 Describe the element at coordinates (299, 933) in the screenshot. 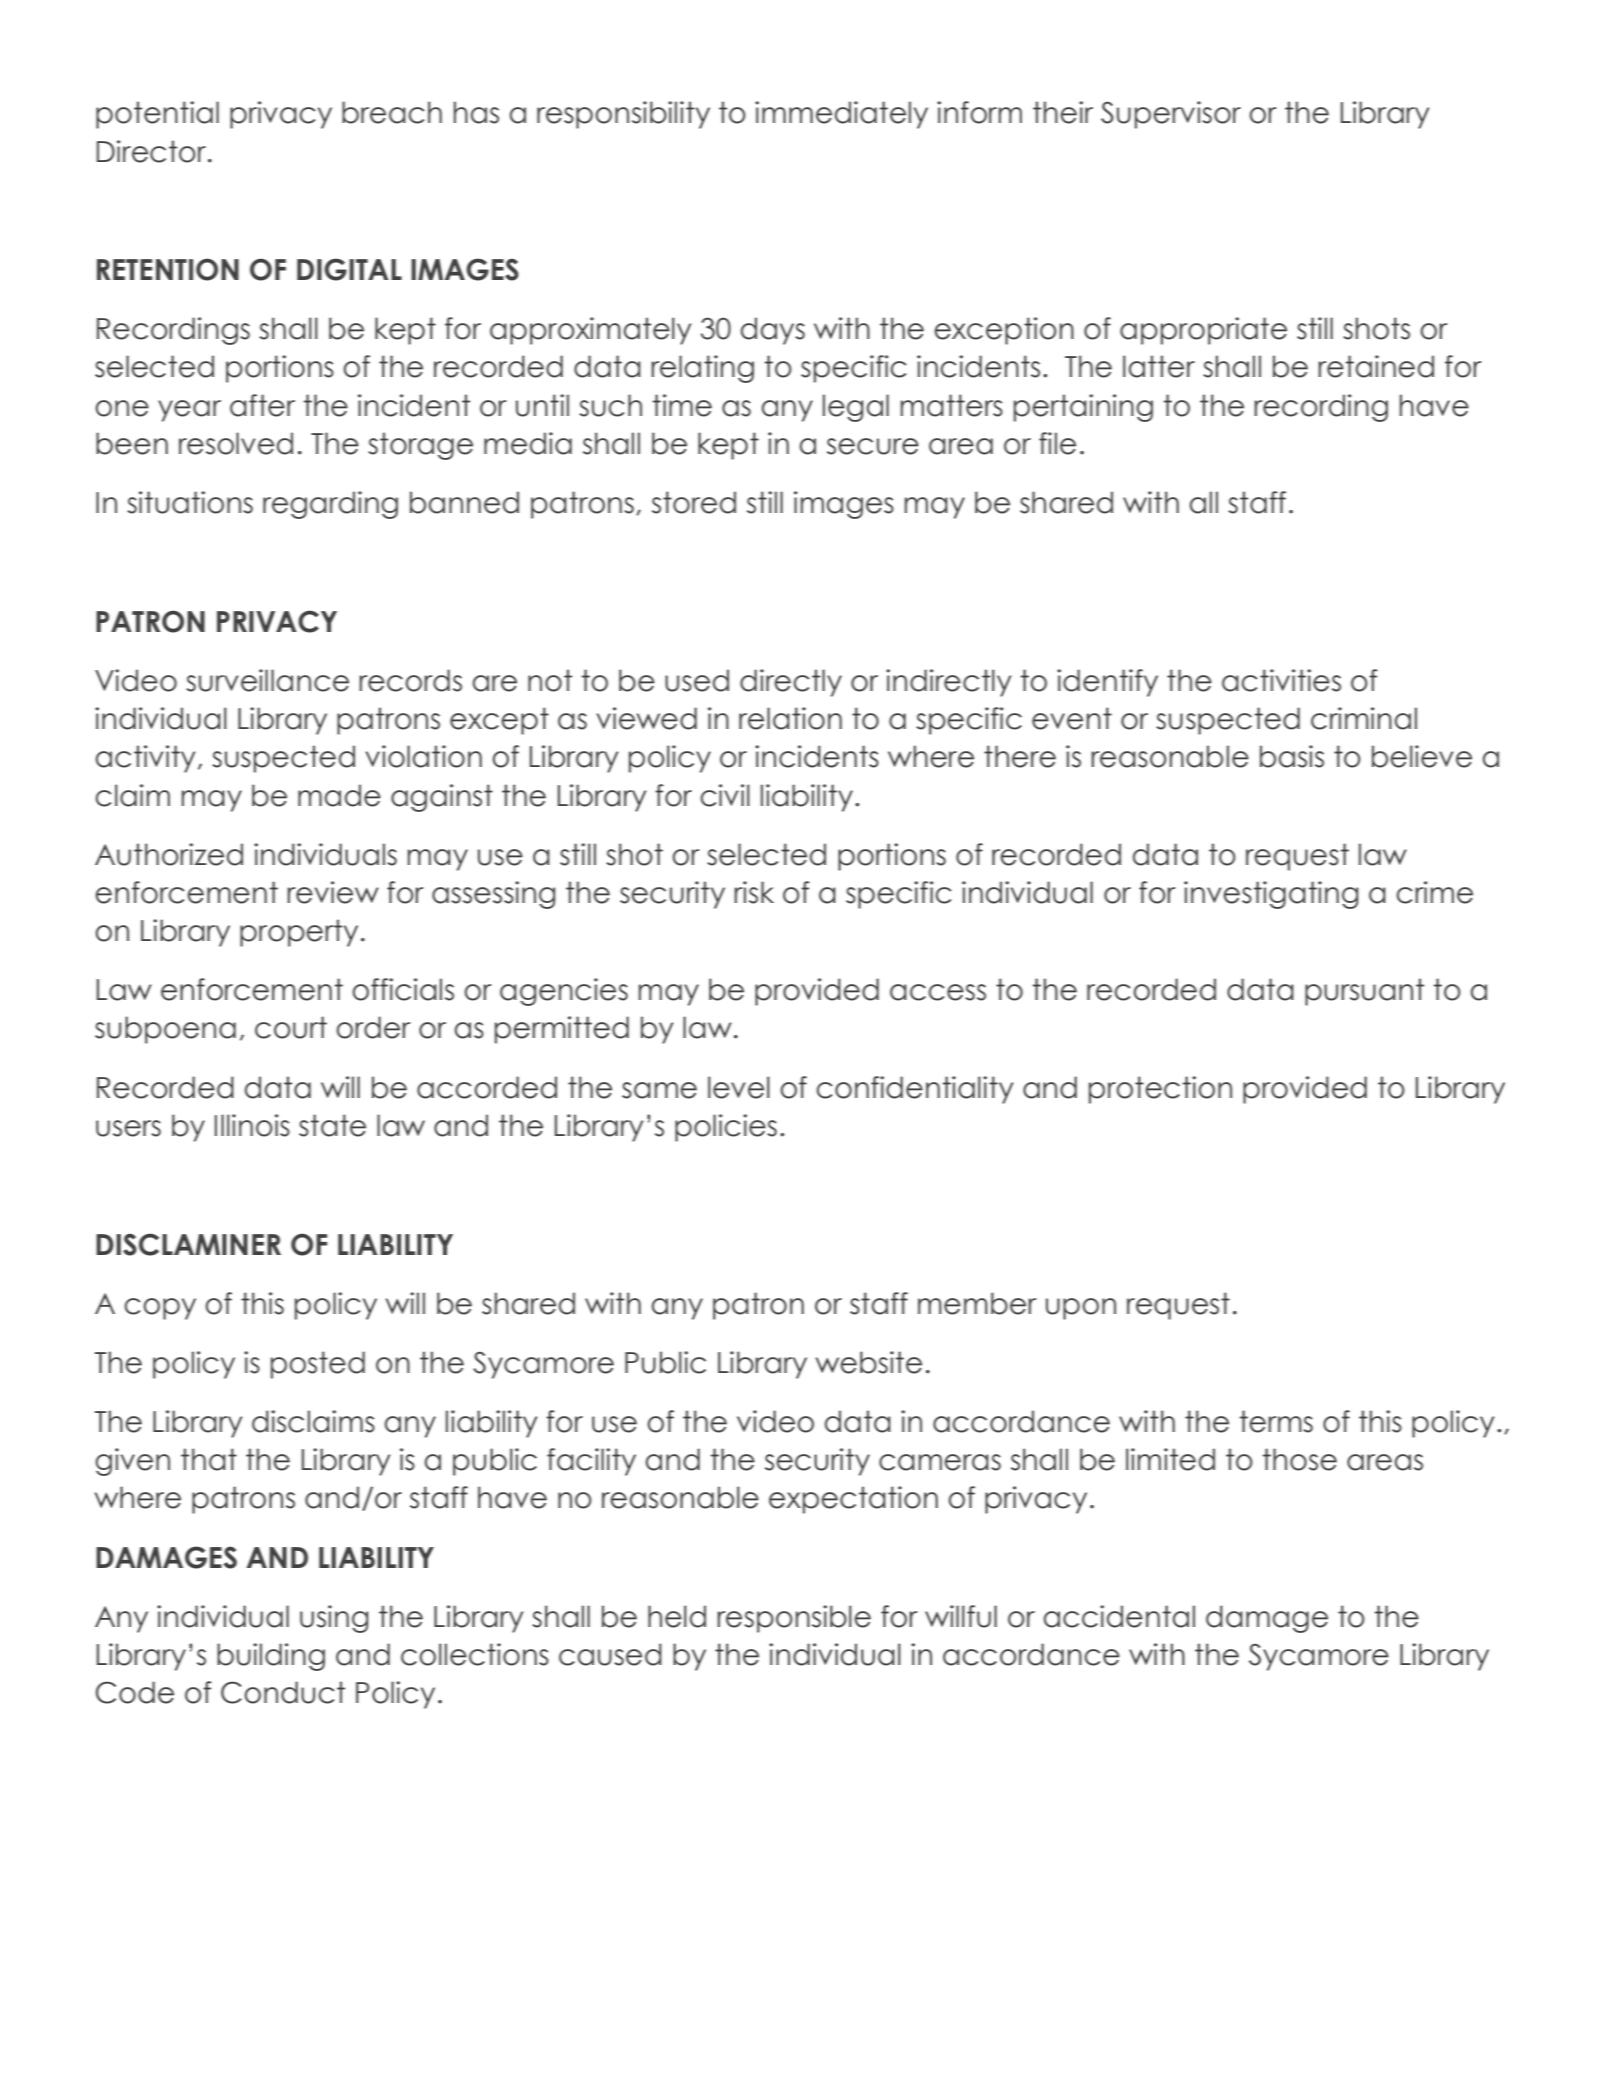

I see `property` at that location.
